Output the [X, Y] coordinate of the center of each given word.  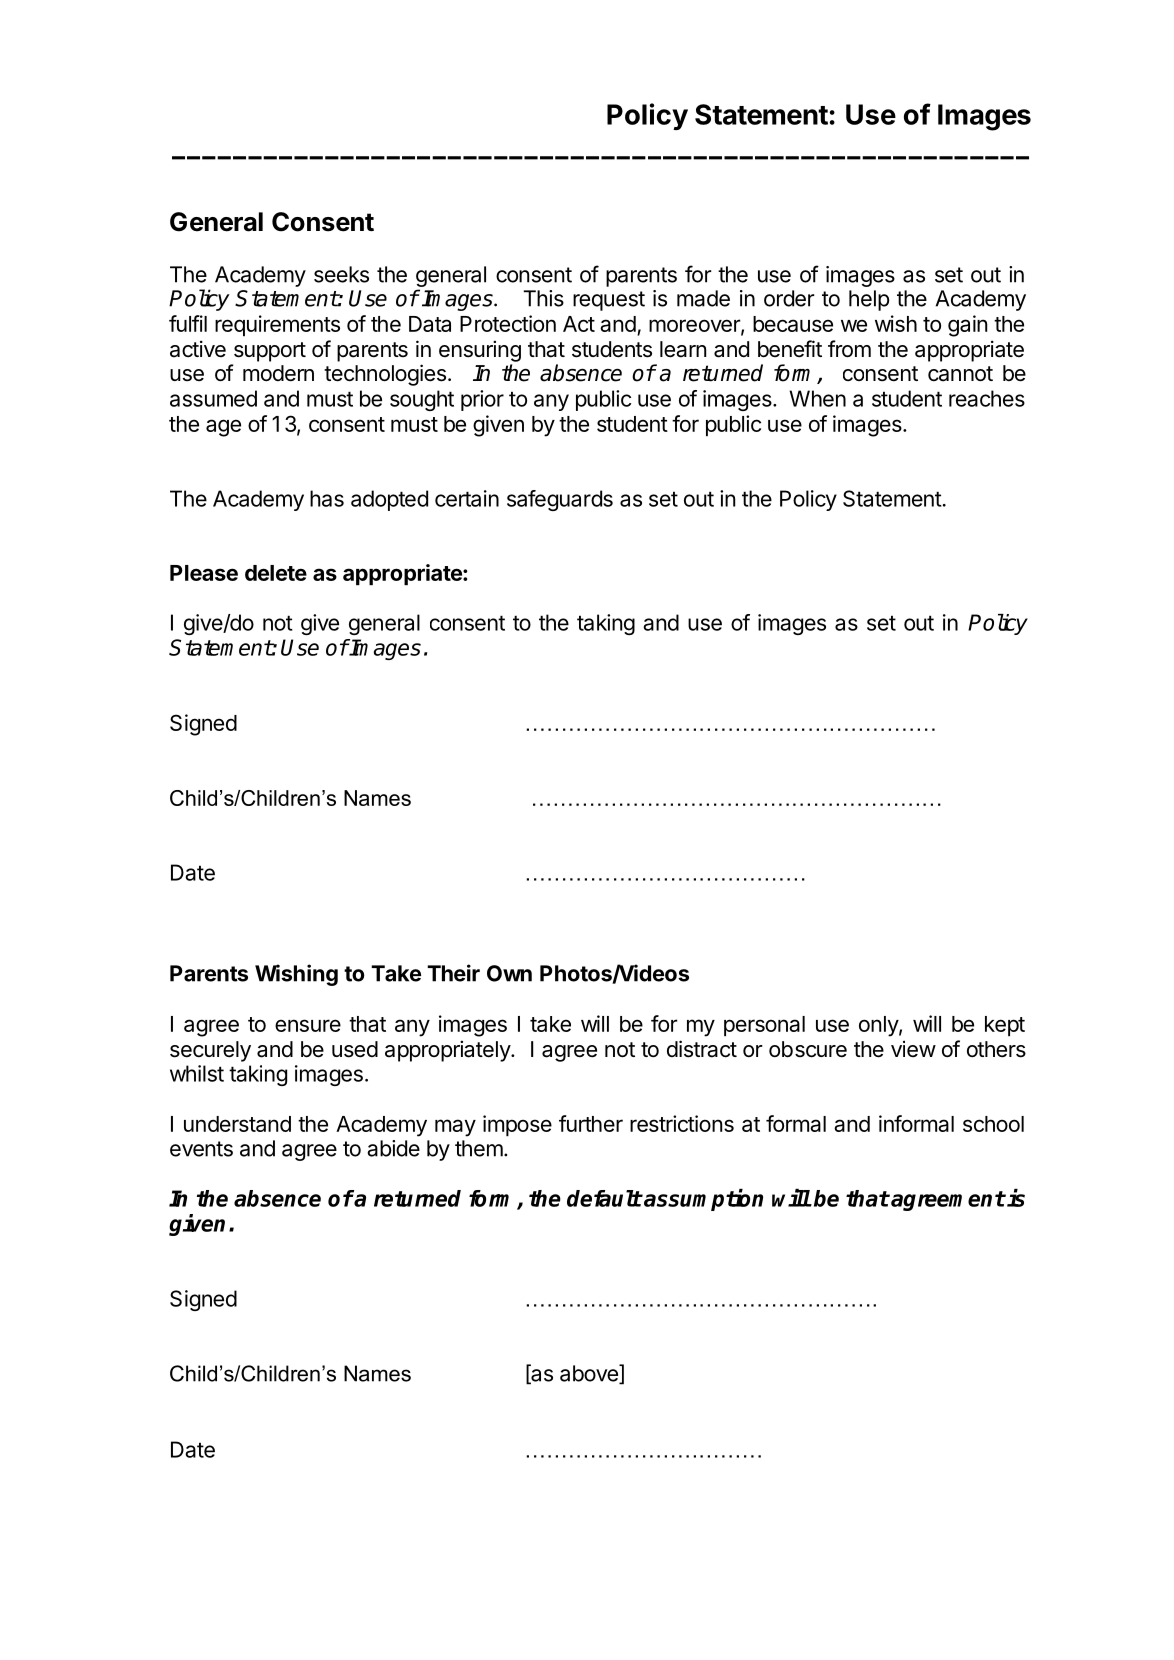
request [609, 301]
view [913, 1048]
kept [1005, 1026]
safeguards [560, 500]
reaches [987, 398]
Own [509, 973]
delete [276, 573]
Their [453, 973]
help [869, 300]
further [591, 1123]
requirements [277, 325]
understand [237, 1124]
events [201, 1149]
